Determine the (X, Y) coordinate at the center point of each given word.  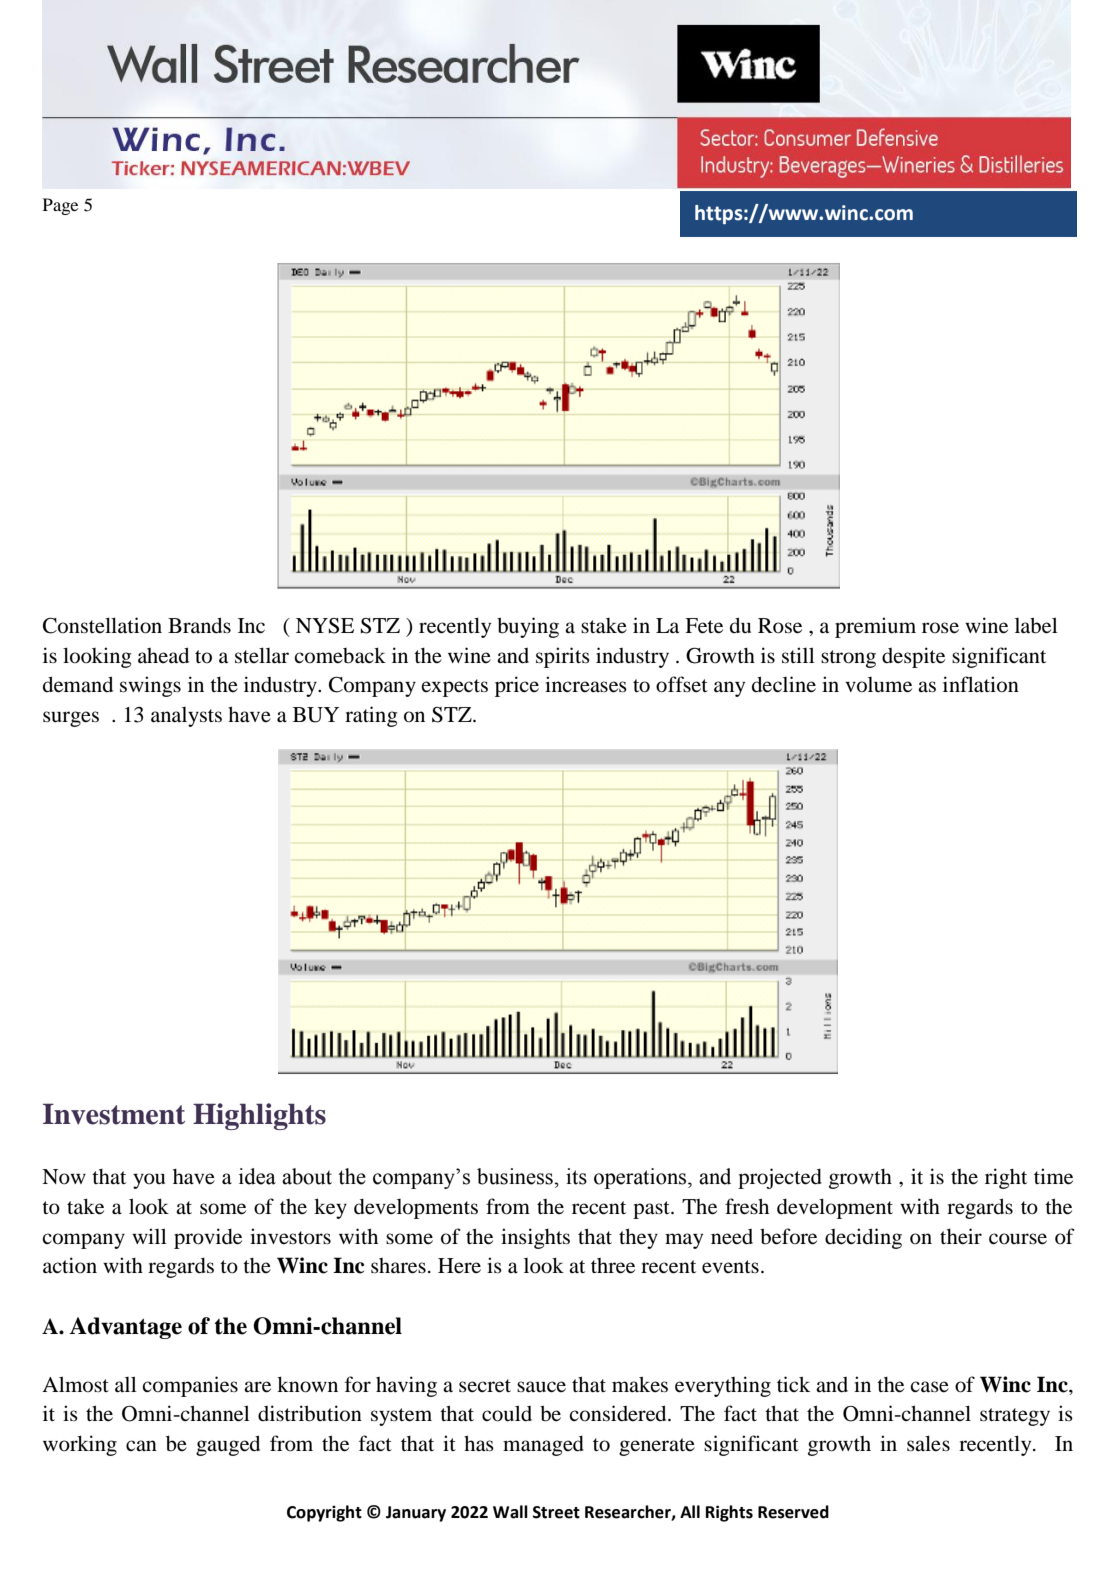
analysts (186, 717)
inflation (981, 684)
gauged (228, 1445)
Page (60, 206)
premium (875, 627)
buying (528, 627)
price (517, 686)
